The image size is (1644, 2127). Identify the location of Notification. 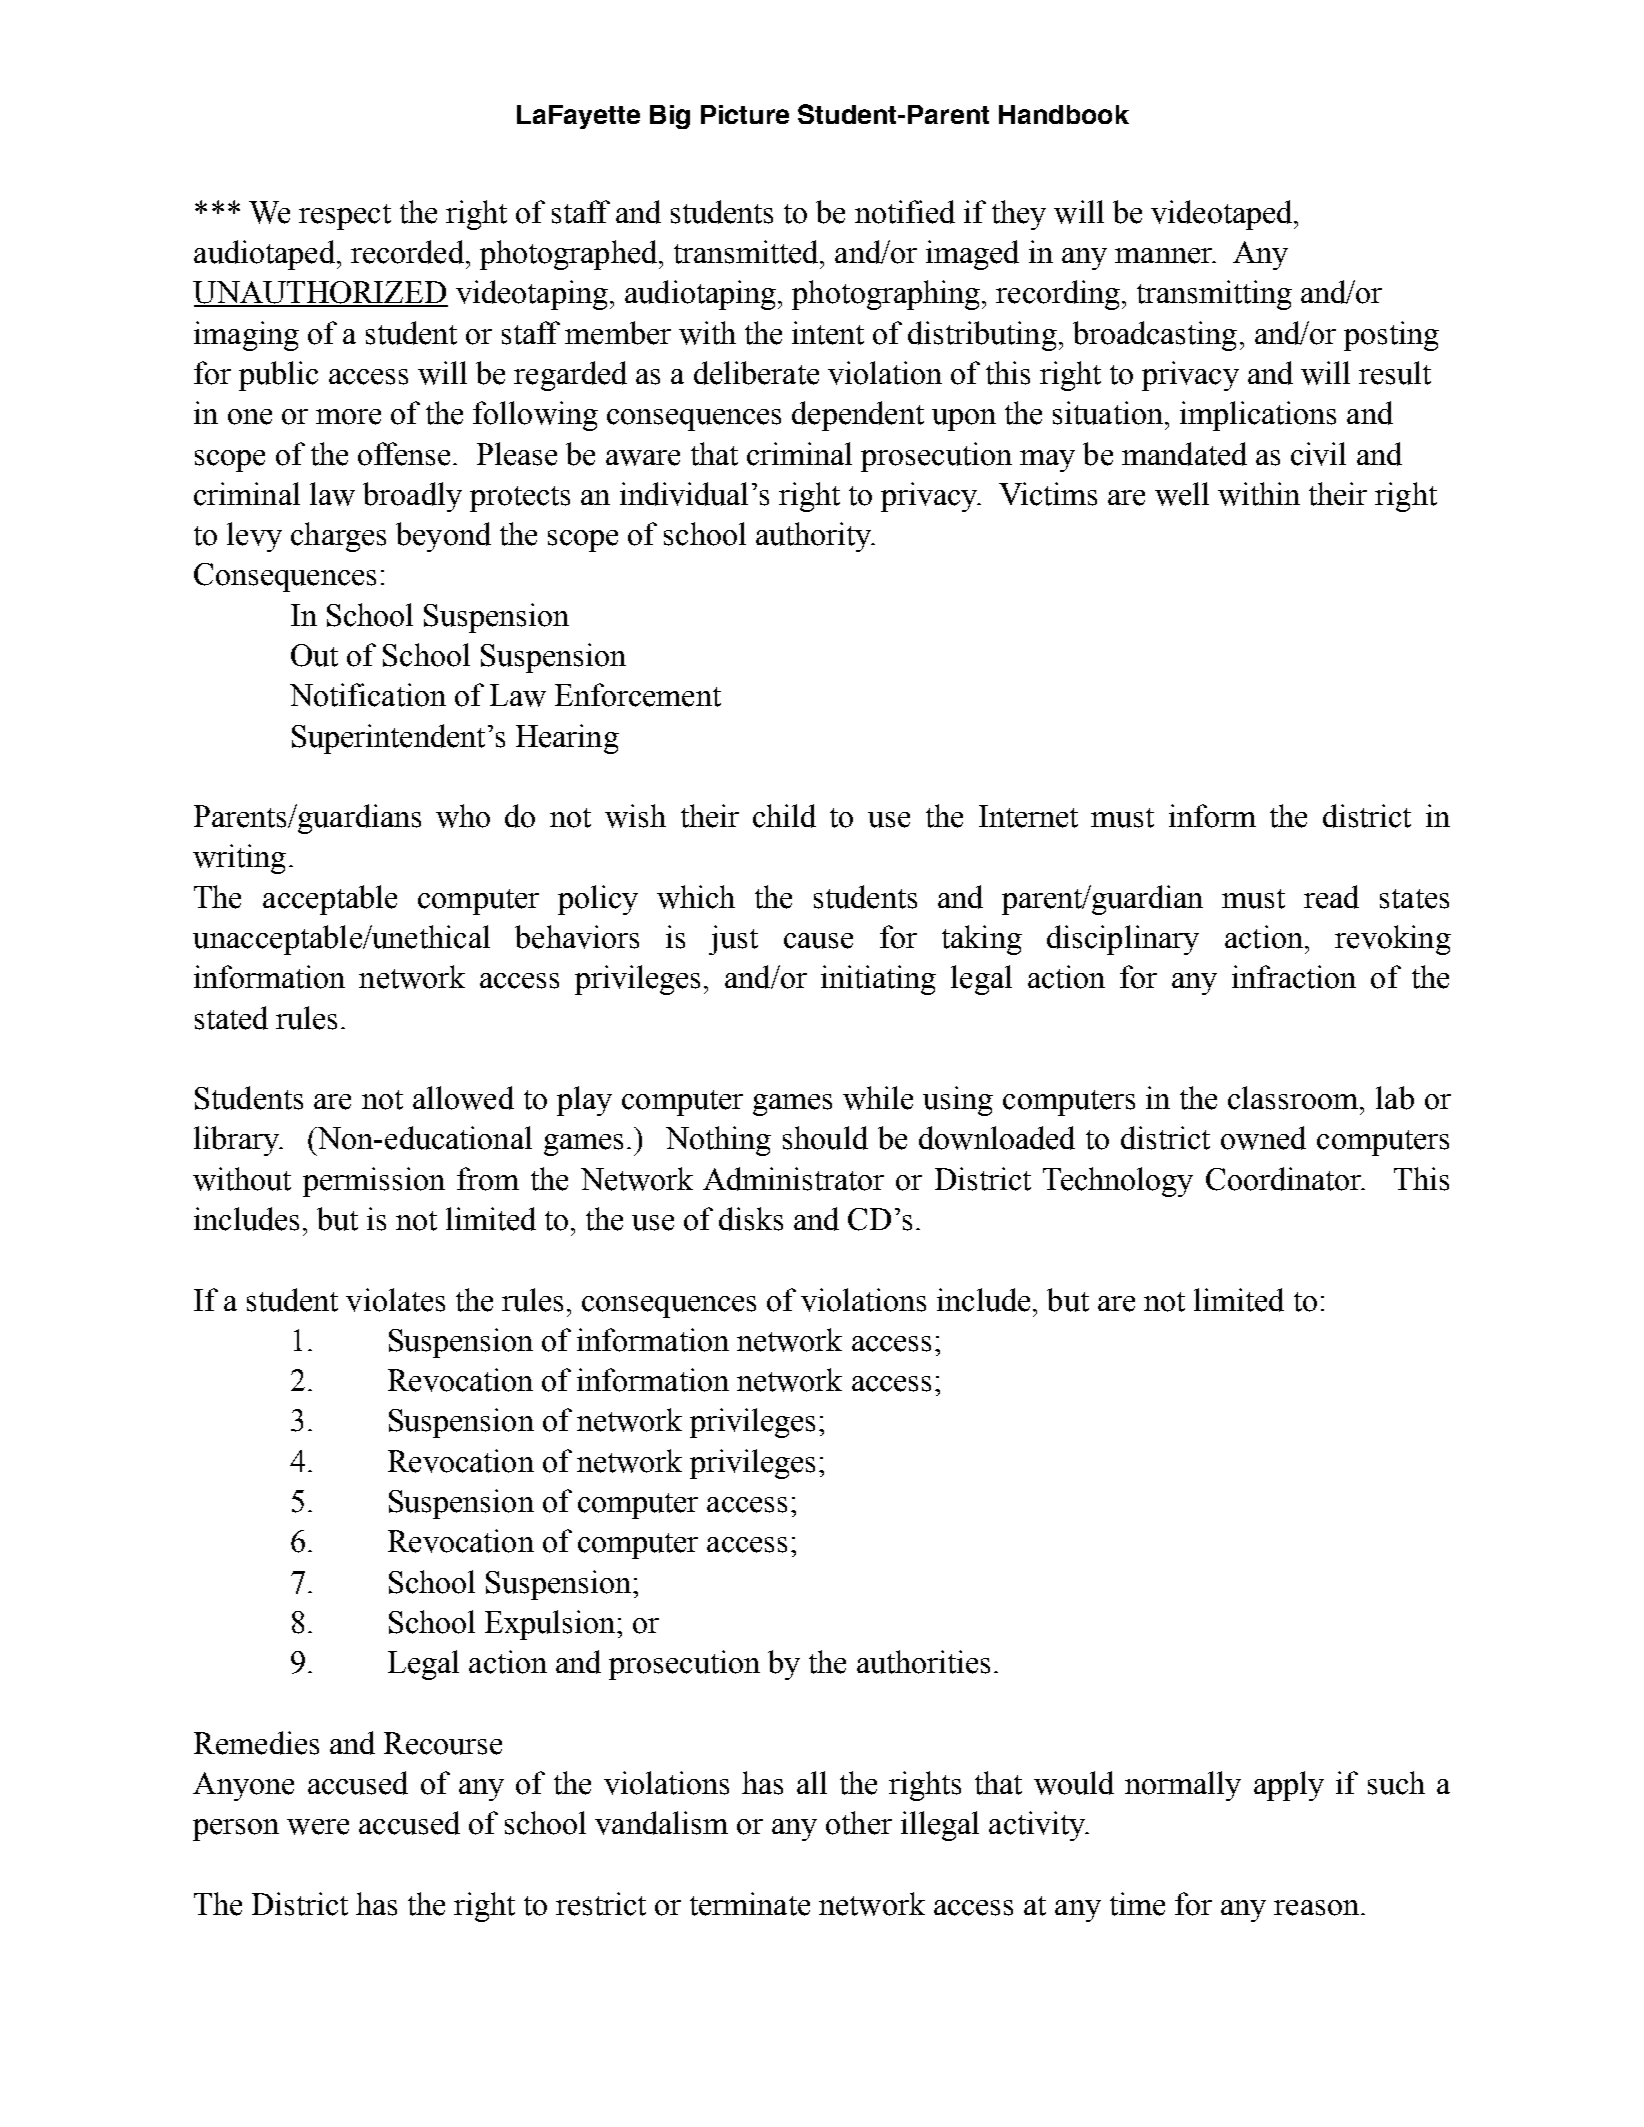
(368, 695).
